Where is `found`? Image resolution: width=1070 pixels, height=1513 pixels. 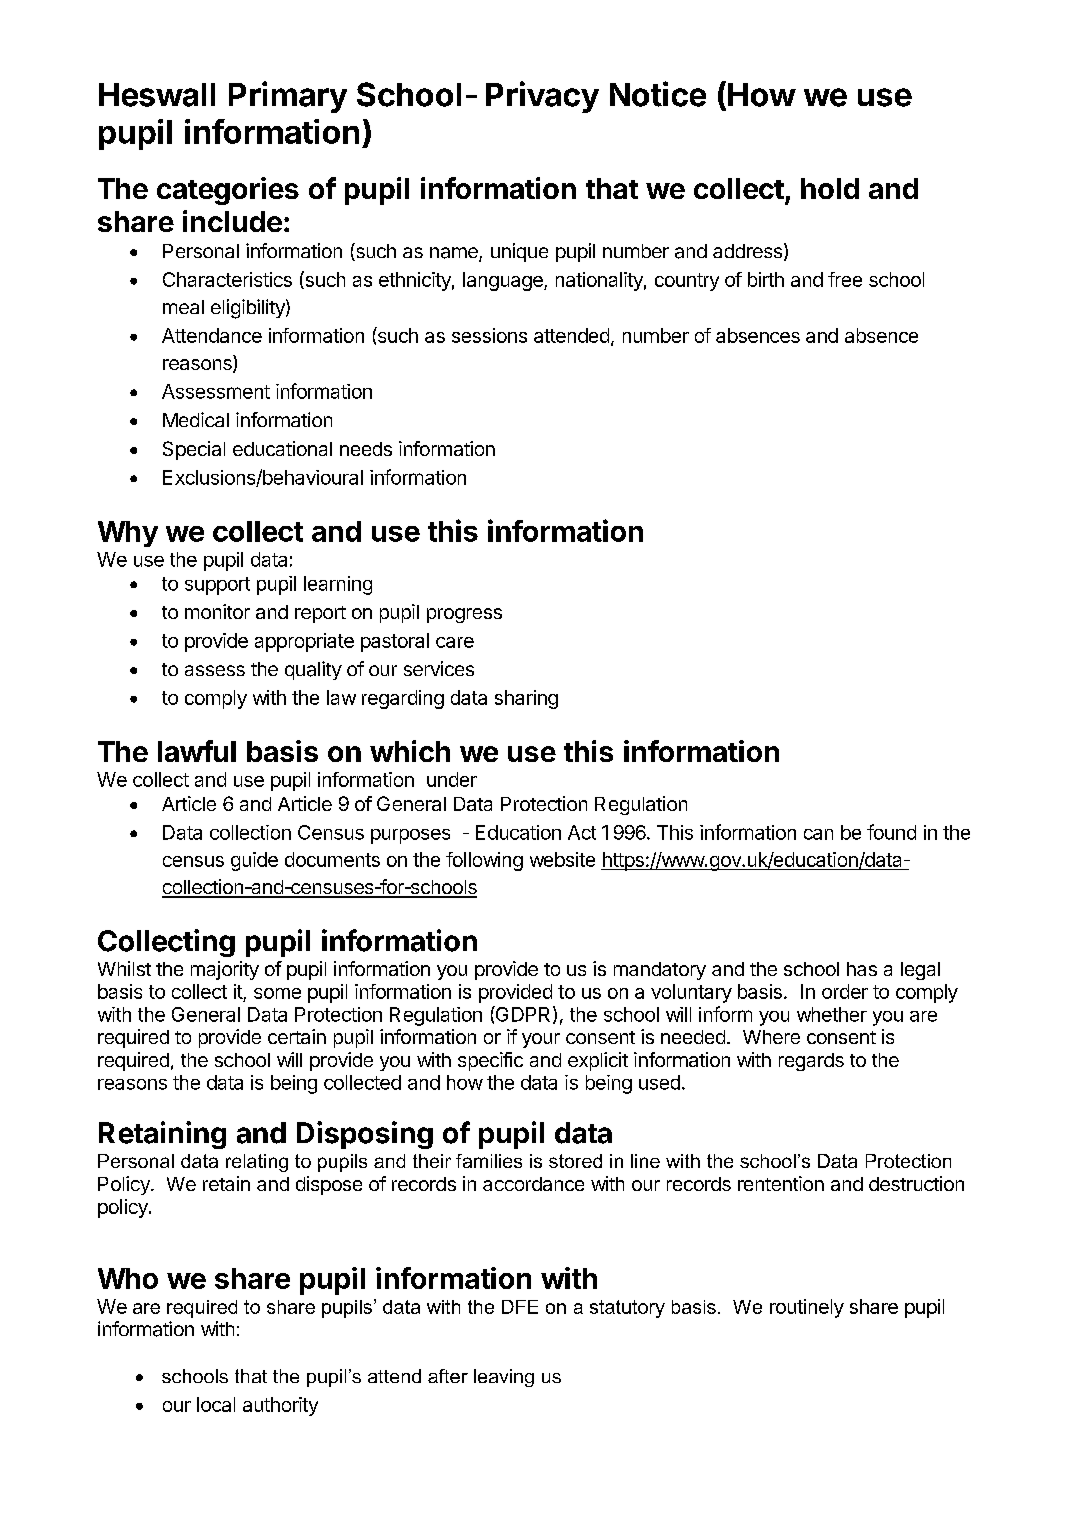
found is located at coordinates (891, 832).
